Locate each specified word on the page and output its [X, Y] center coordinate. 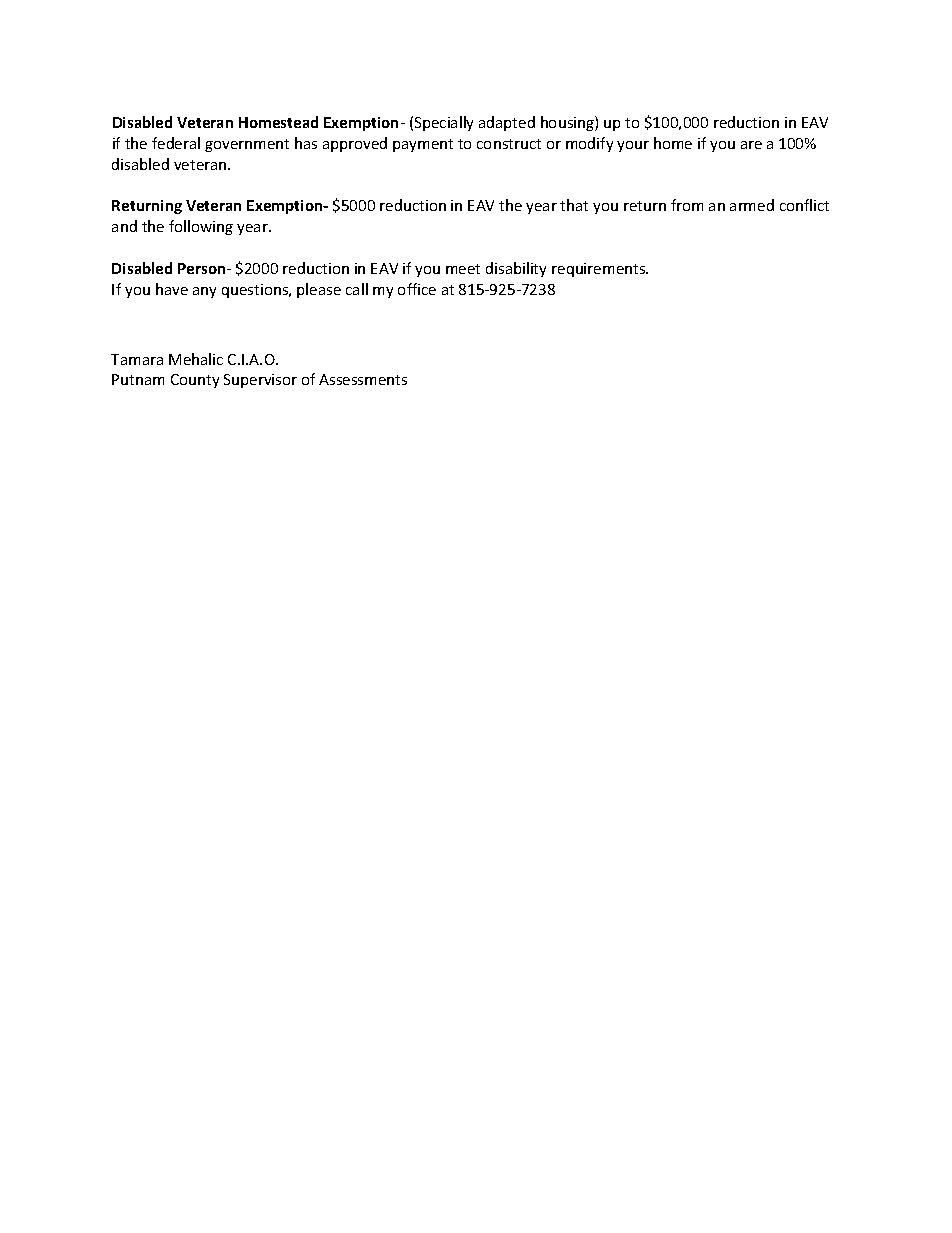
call [357, 289]
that [574, 205]
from [687, 205]
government [247, 145]
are [751, 145]
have [172, 289]
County [195, 381]
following [201, 227]
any [204, 292]
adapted [507, 123]
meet [463, 269]
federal [176, 143]
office [417, 289]
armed [752, 205]
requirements [600, 270]
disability [516, 269]
